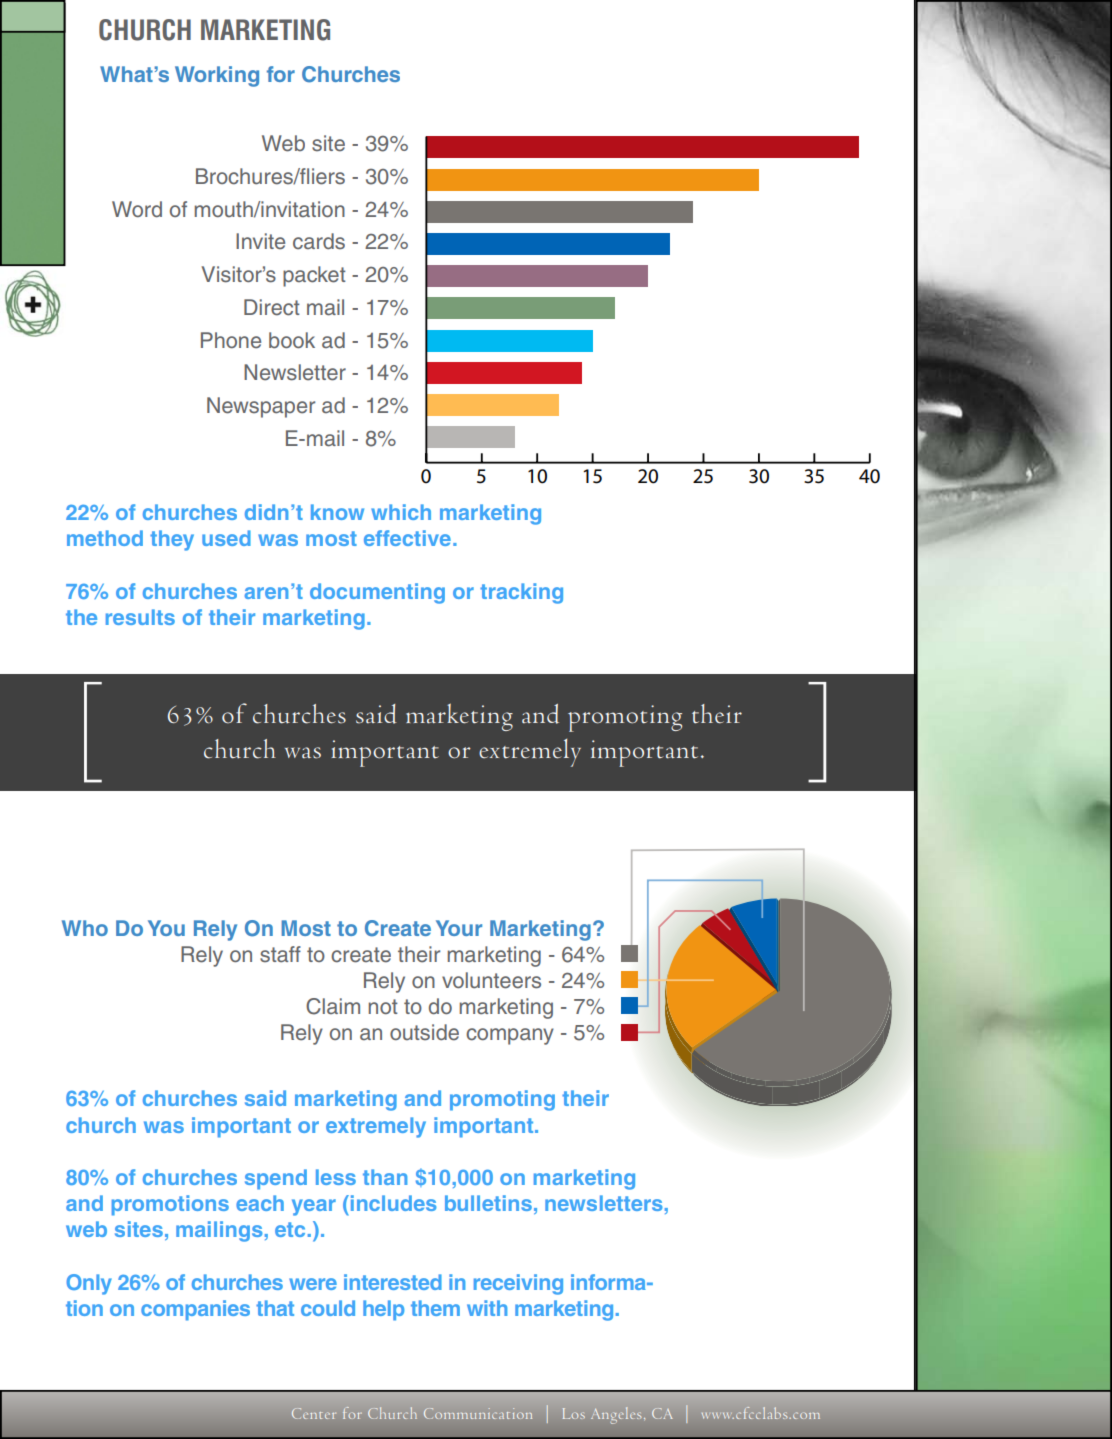 This image has height=1439, width=1112. I want to click on Center, so click(314, 1413).
